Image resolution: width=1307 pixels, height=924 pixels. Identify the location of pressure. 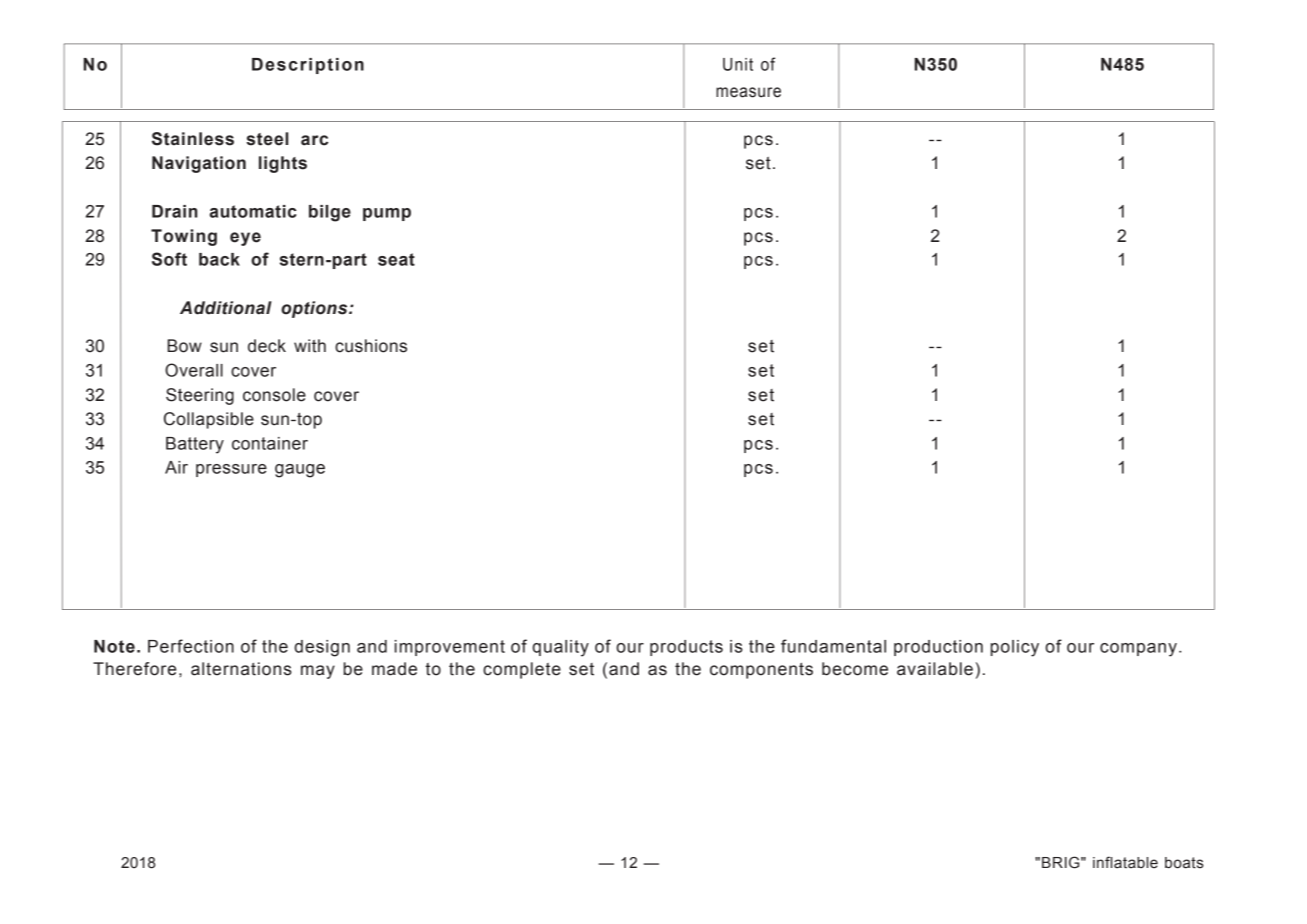
(231, 470).
